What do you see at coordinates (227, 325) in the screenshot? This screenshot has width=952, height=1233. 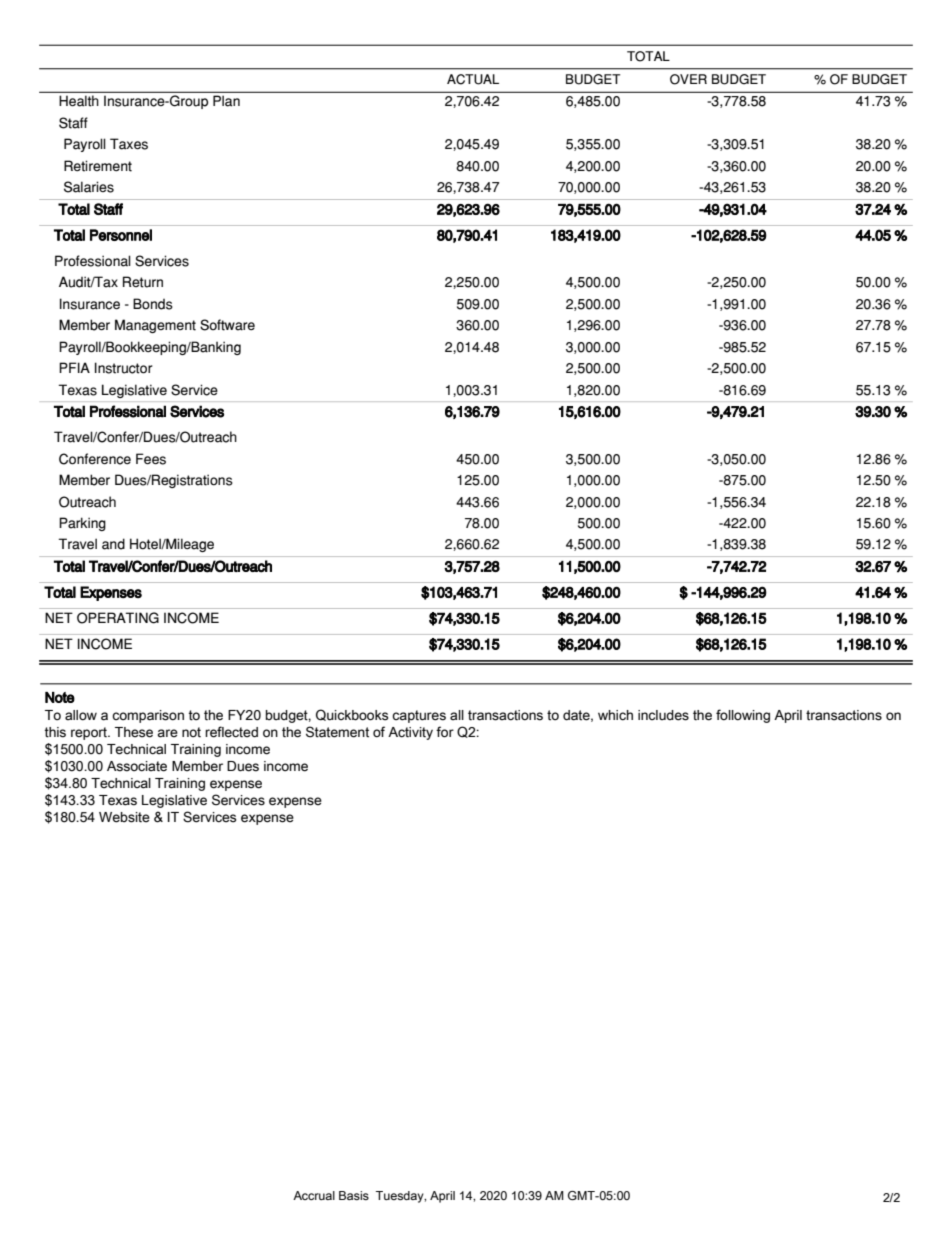 I see `Software` at bounding box center [227, 325].
